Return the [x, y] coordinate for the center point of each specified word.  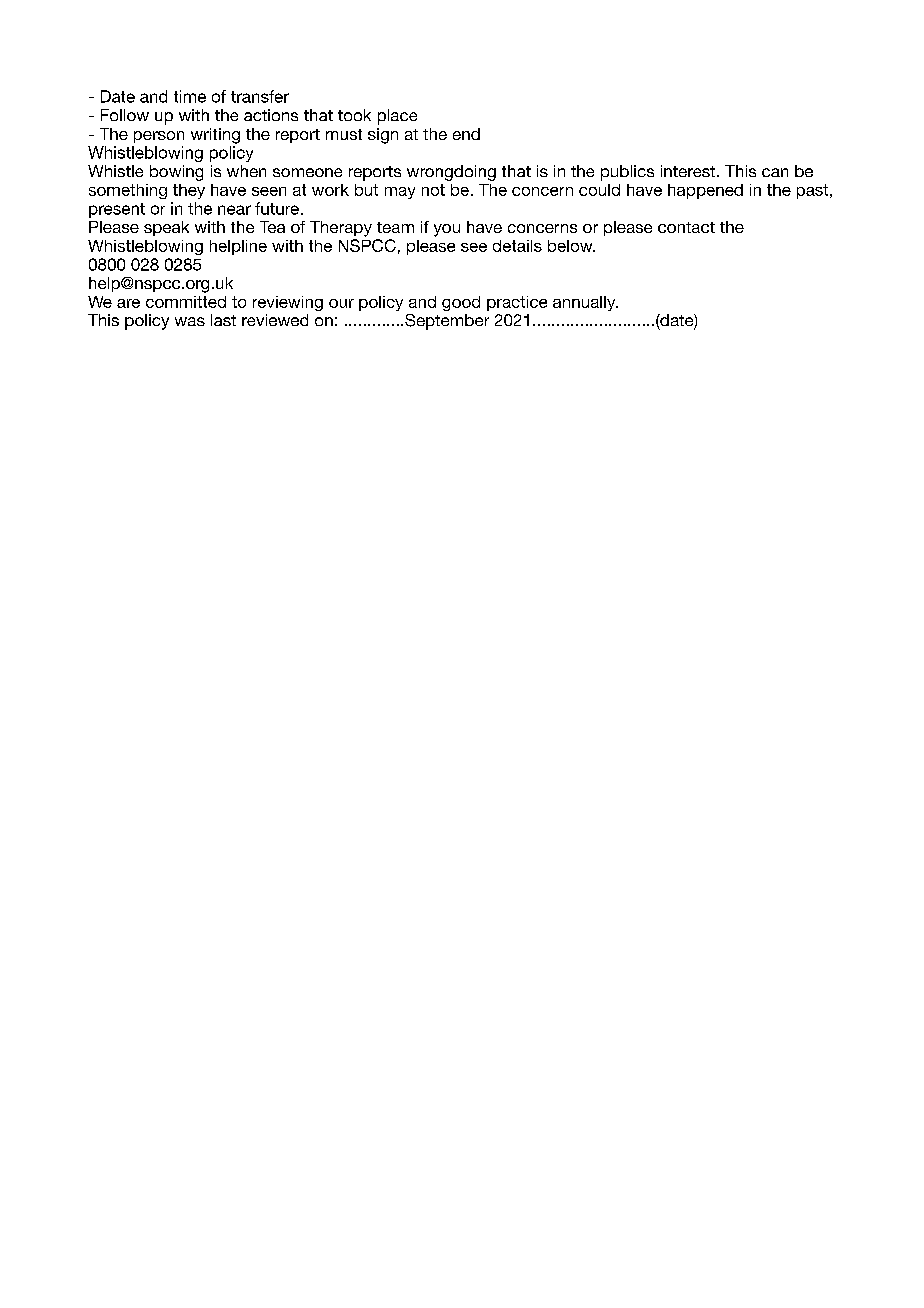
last [223, 320]
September [447, 322]
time [190, 96]
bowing [176, 173]
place [397, 117]
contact [686, 227]
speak [166, 228]
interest [689, 171]
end [466, 134]
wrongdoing [451, 173]
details [517, 246]
